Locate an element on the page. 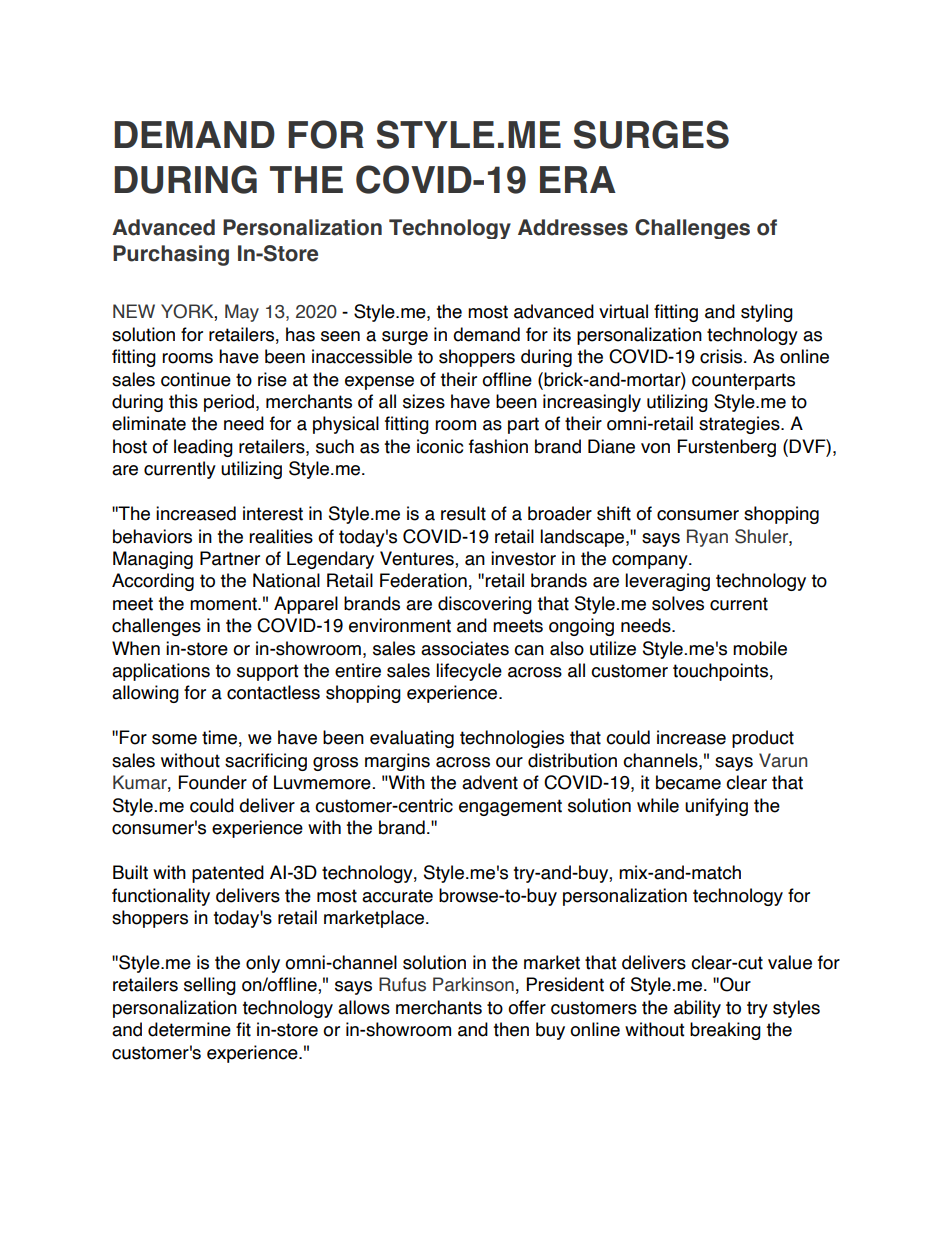  Addresses is located at coordinates (573, 227).
